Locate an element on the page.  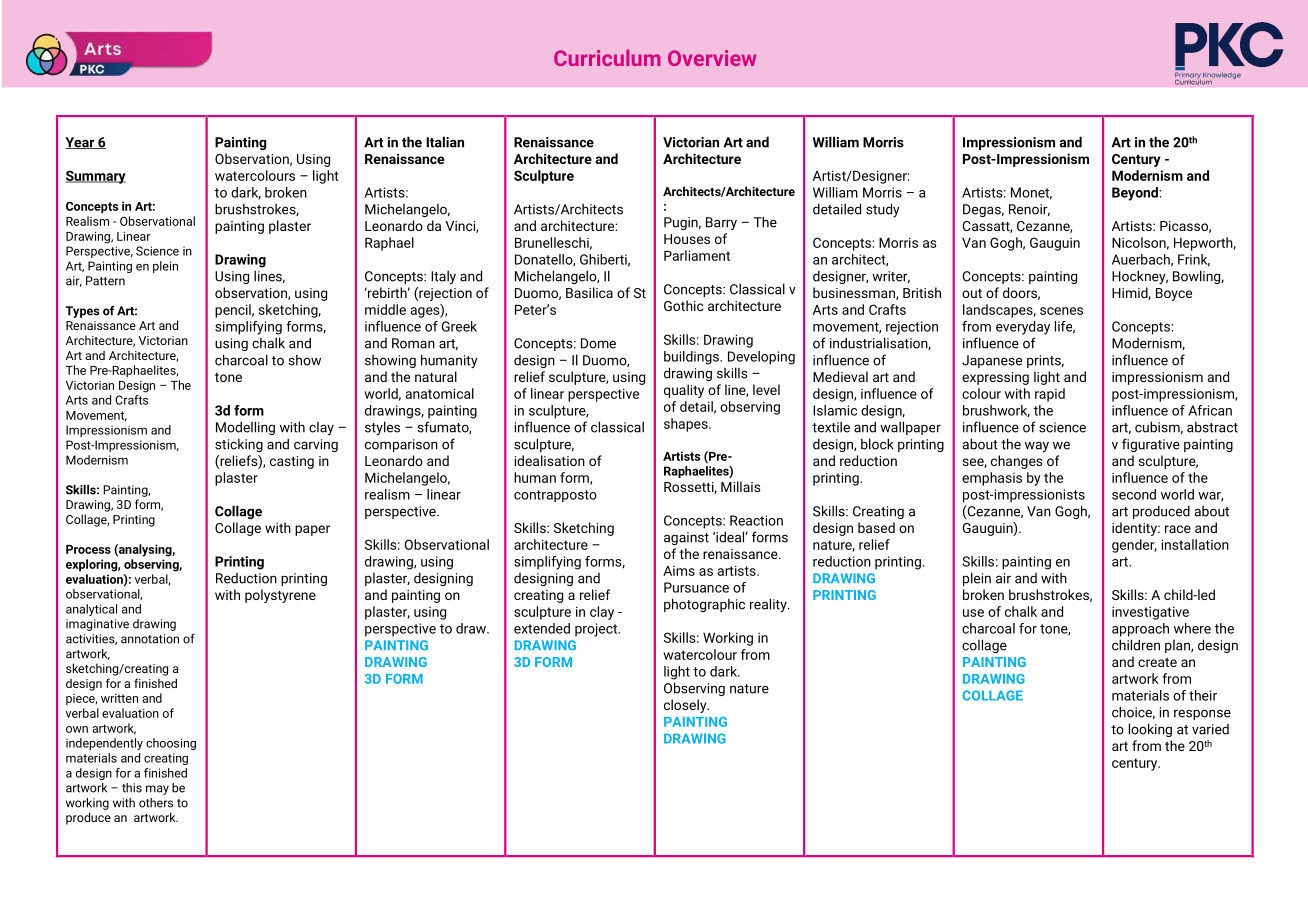
Monet is located at coordinates (1031, 193).
